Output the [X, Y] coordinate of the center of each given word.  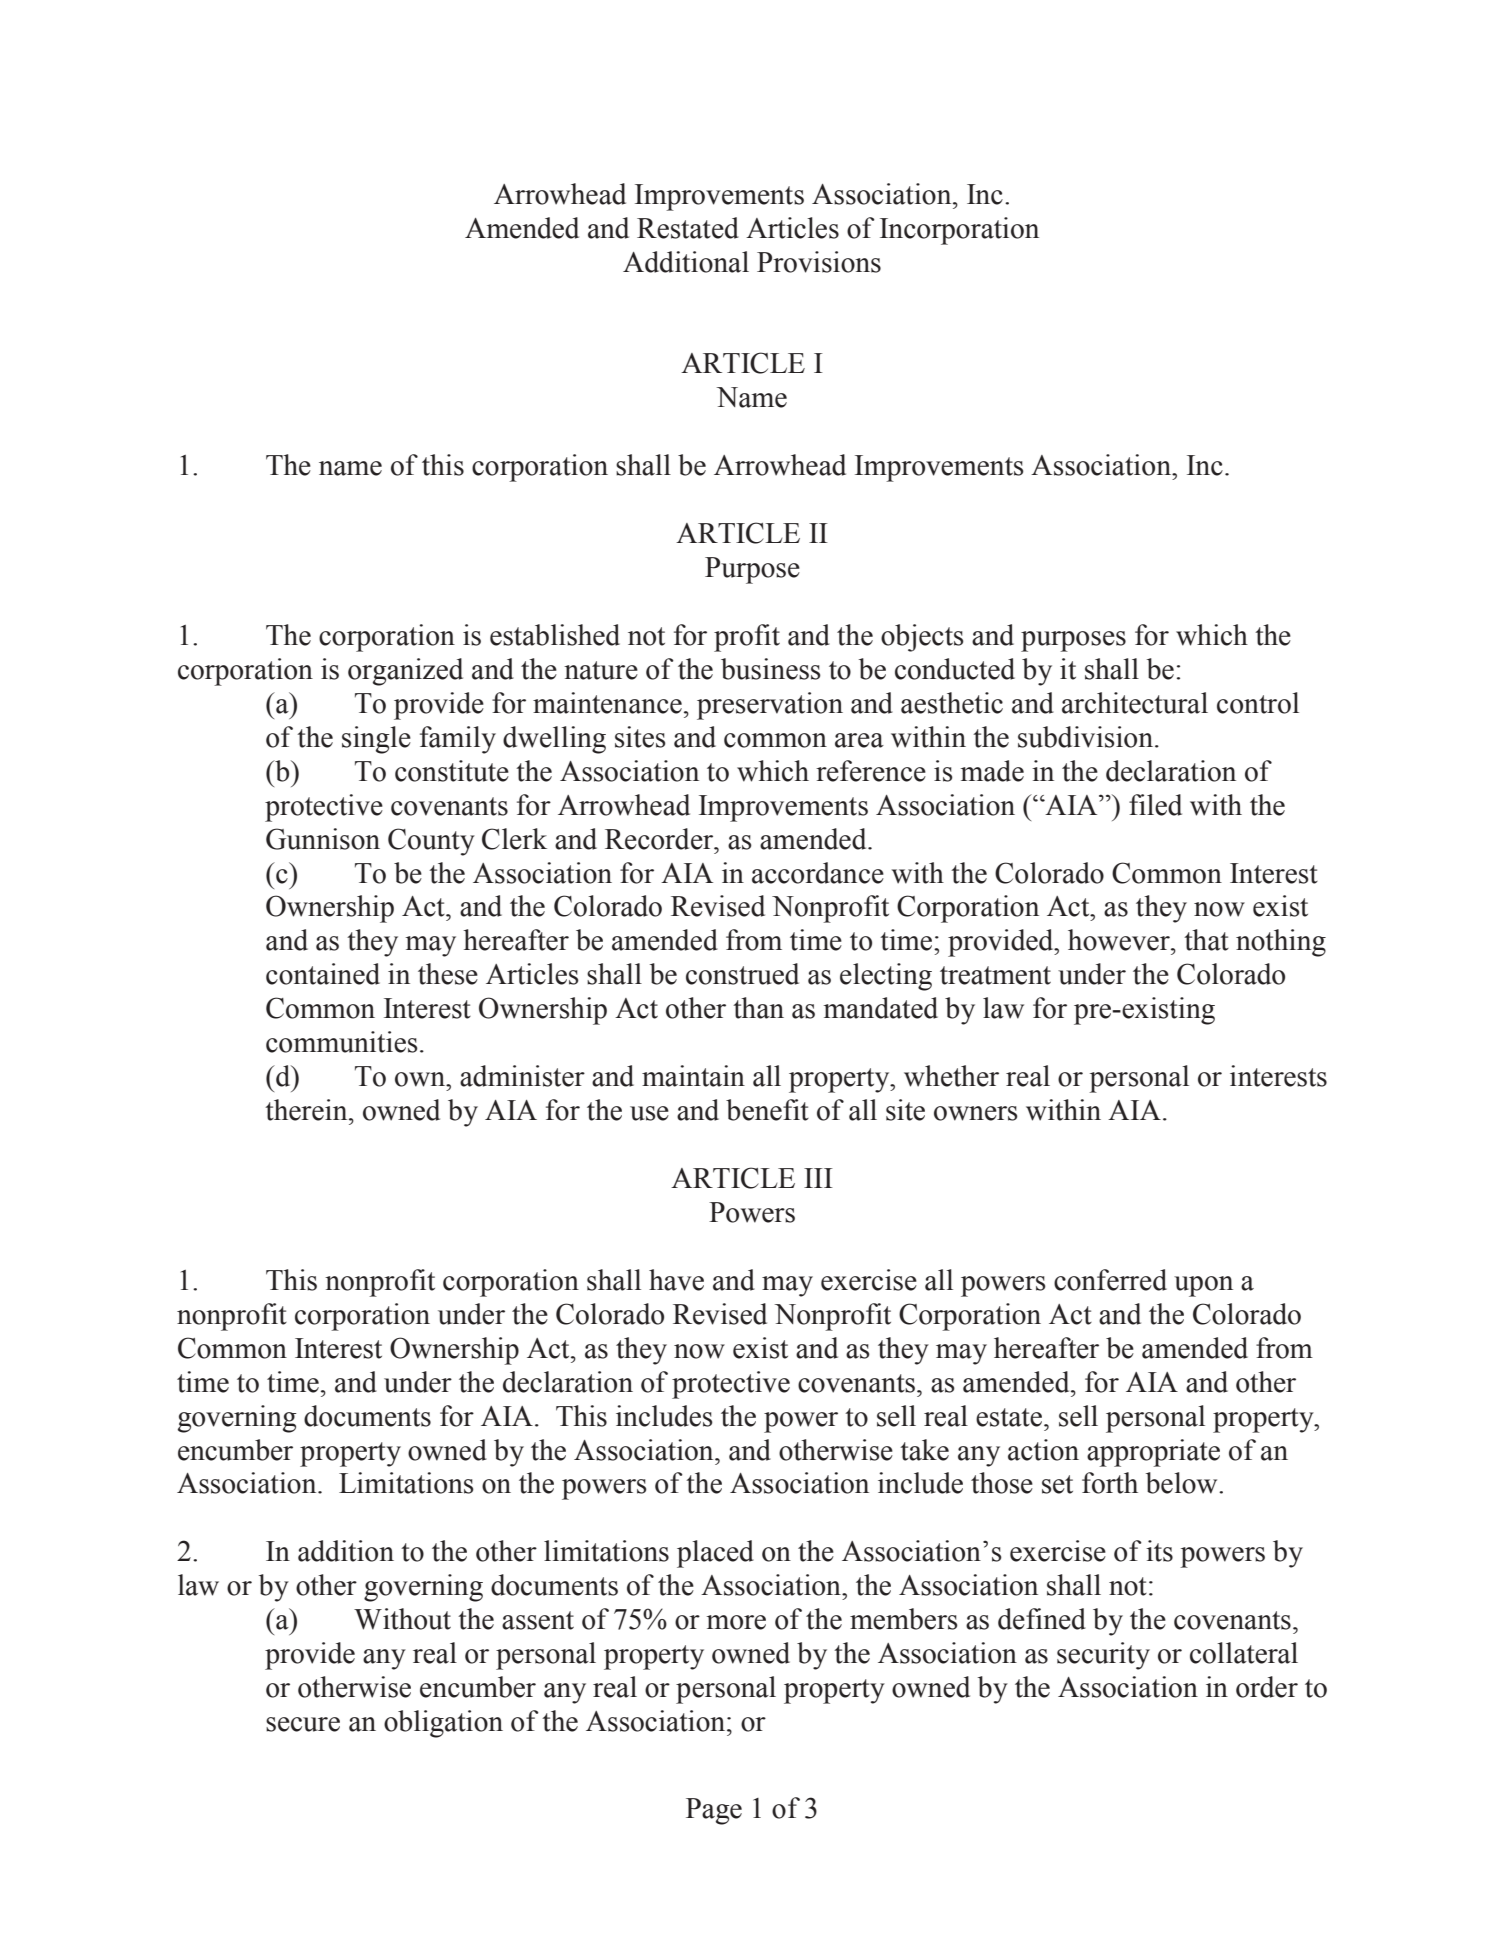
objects [922, 638]
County [431, 842]
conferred [1110, 1280]
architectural [1135, 703]
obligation [443, 1724]
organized [405, 672]
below [1183, 1483]
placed [715, 1554]
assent [538, 1620]
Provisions [819, 262]
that [1206, 940]
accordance [818, 873]
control [1258, 703]
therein [307, 1110]
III [818, 1178]
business [771, 669]
